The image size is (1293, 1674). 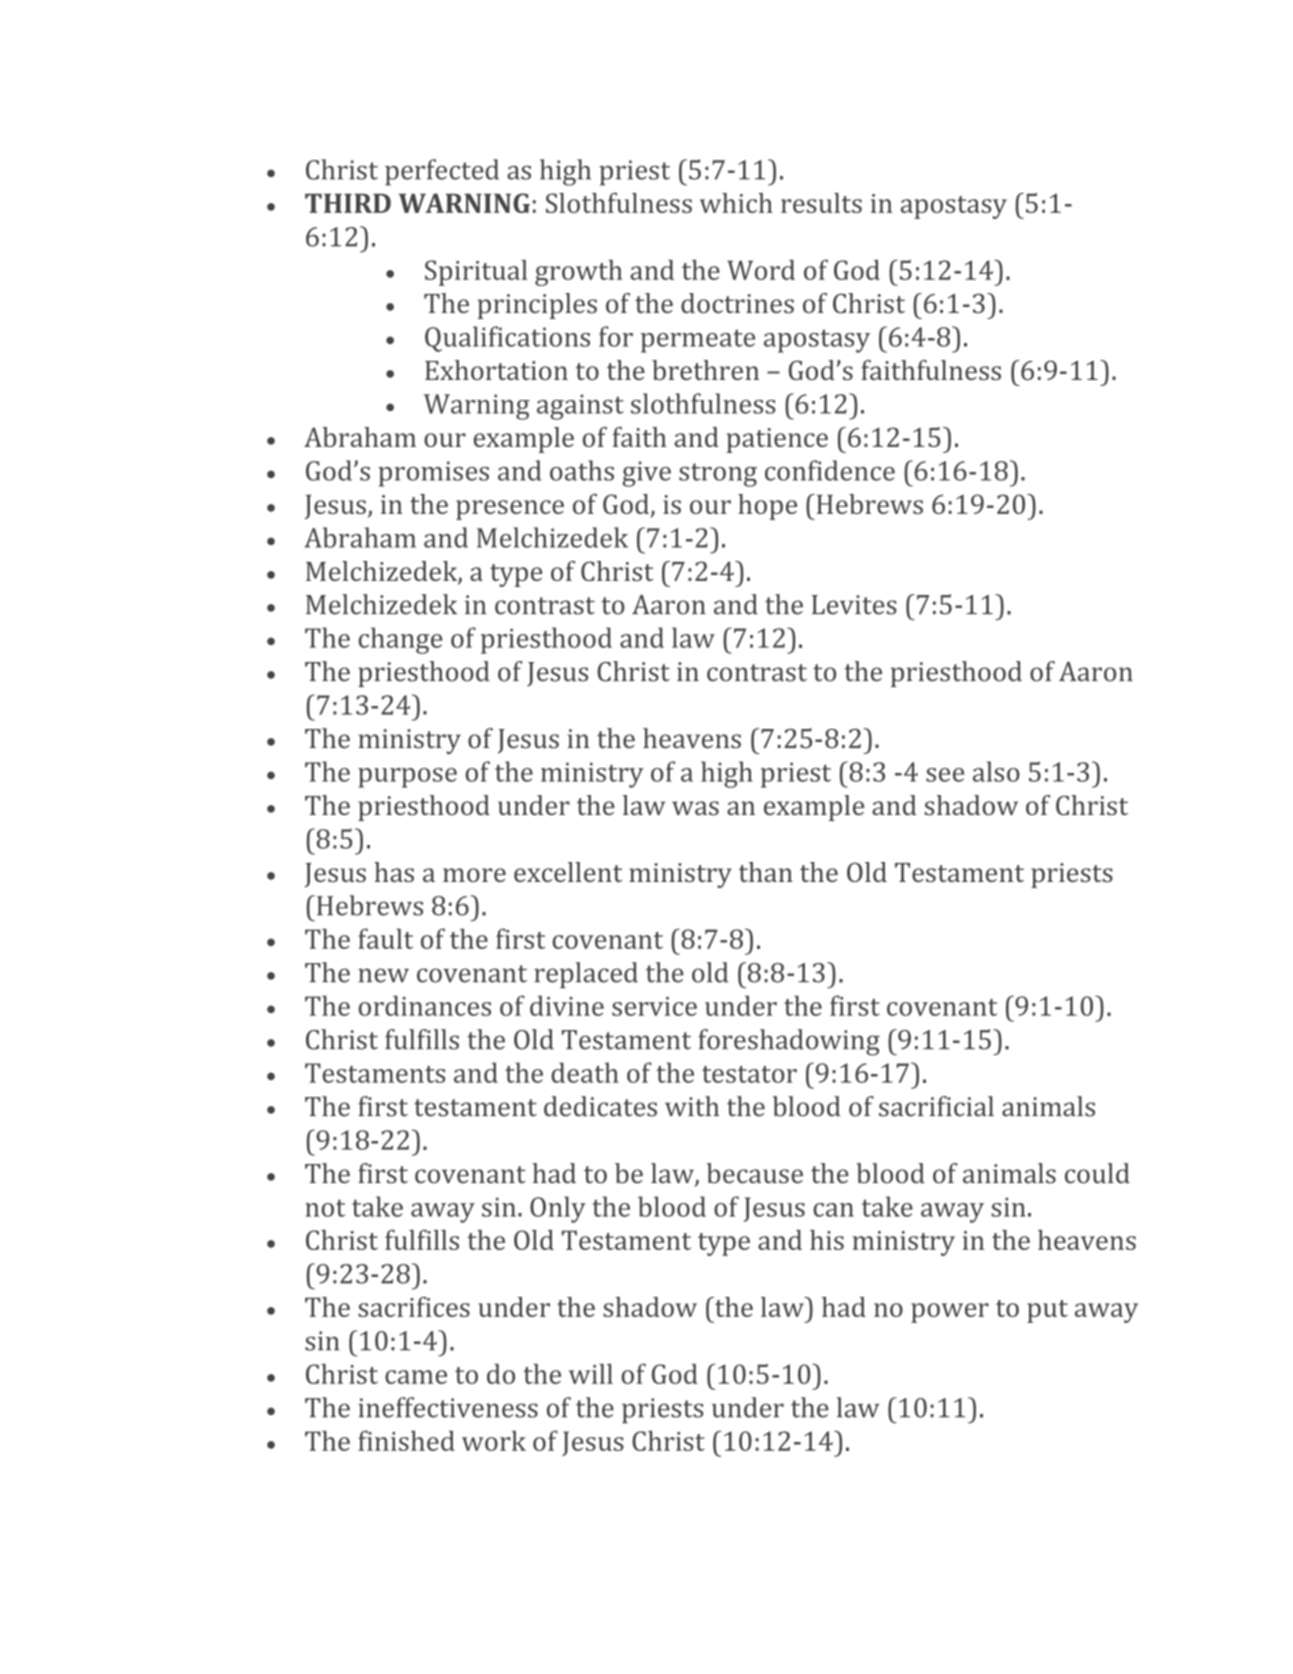 What do you see at coordinates (442, 172) in the document?
I see `perfected` at bounding box center [442, 172].
